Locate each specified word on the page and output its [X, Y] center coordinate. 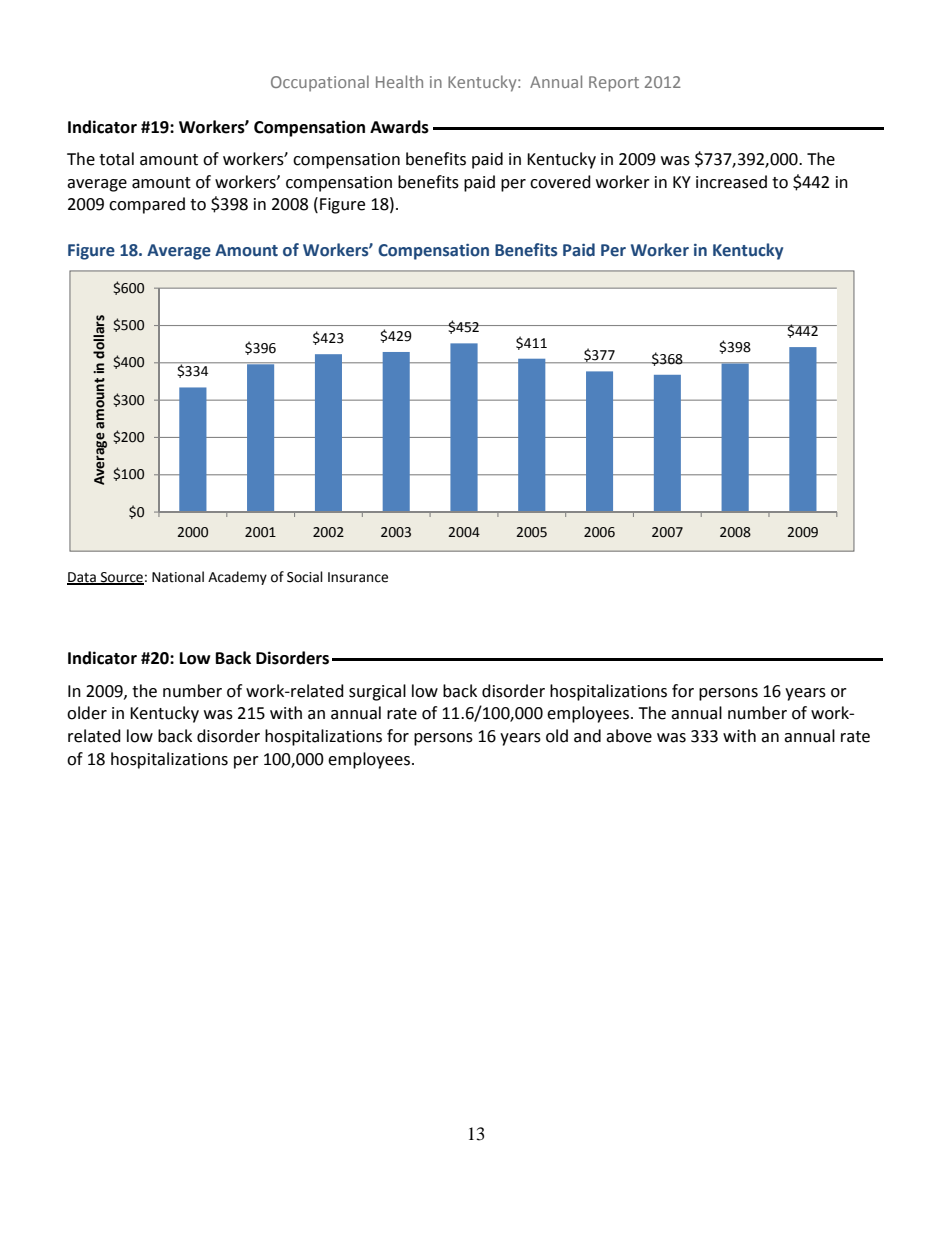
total [116, 159]
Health [399, 81]
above [629, 736]
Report [614, 84]
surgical [377, 692]
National [178, 577]
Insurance [358, 577]
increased [731, 182]
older [87, 713]
